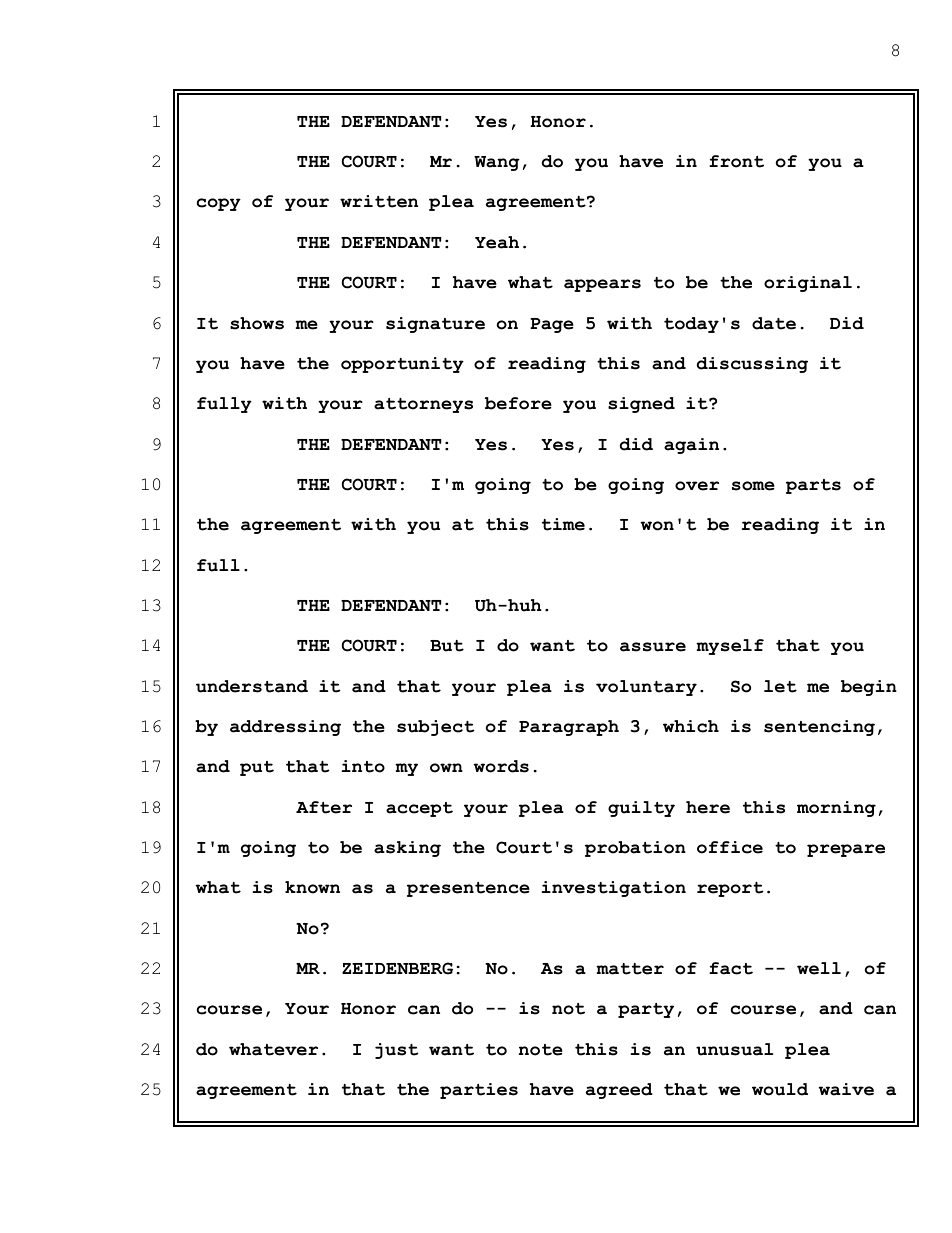  Describe the element at coordinates (813, 486) in the page. I see `parts` at that location.
